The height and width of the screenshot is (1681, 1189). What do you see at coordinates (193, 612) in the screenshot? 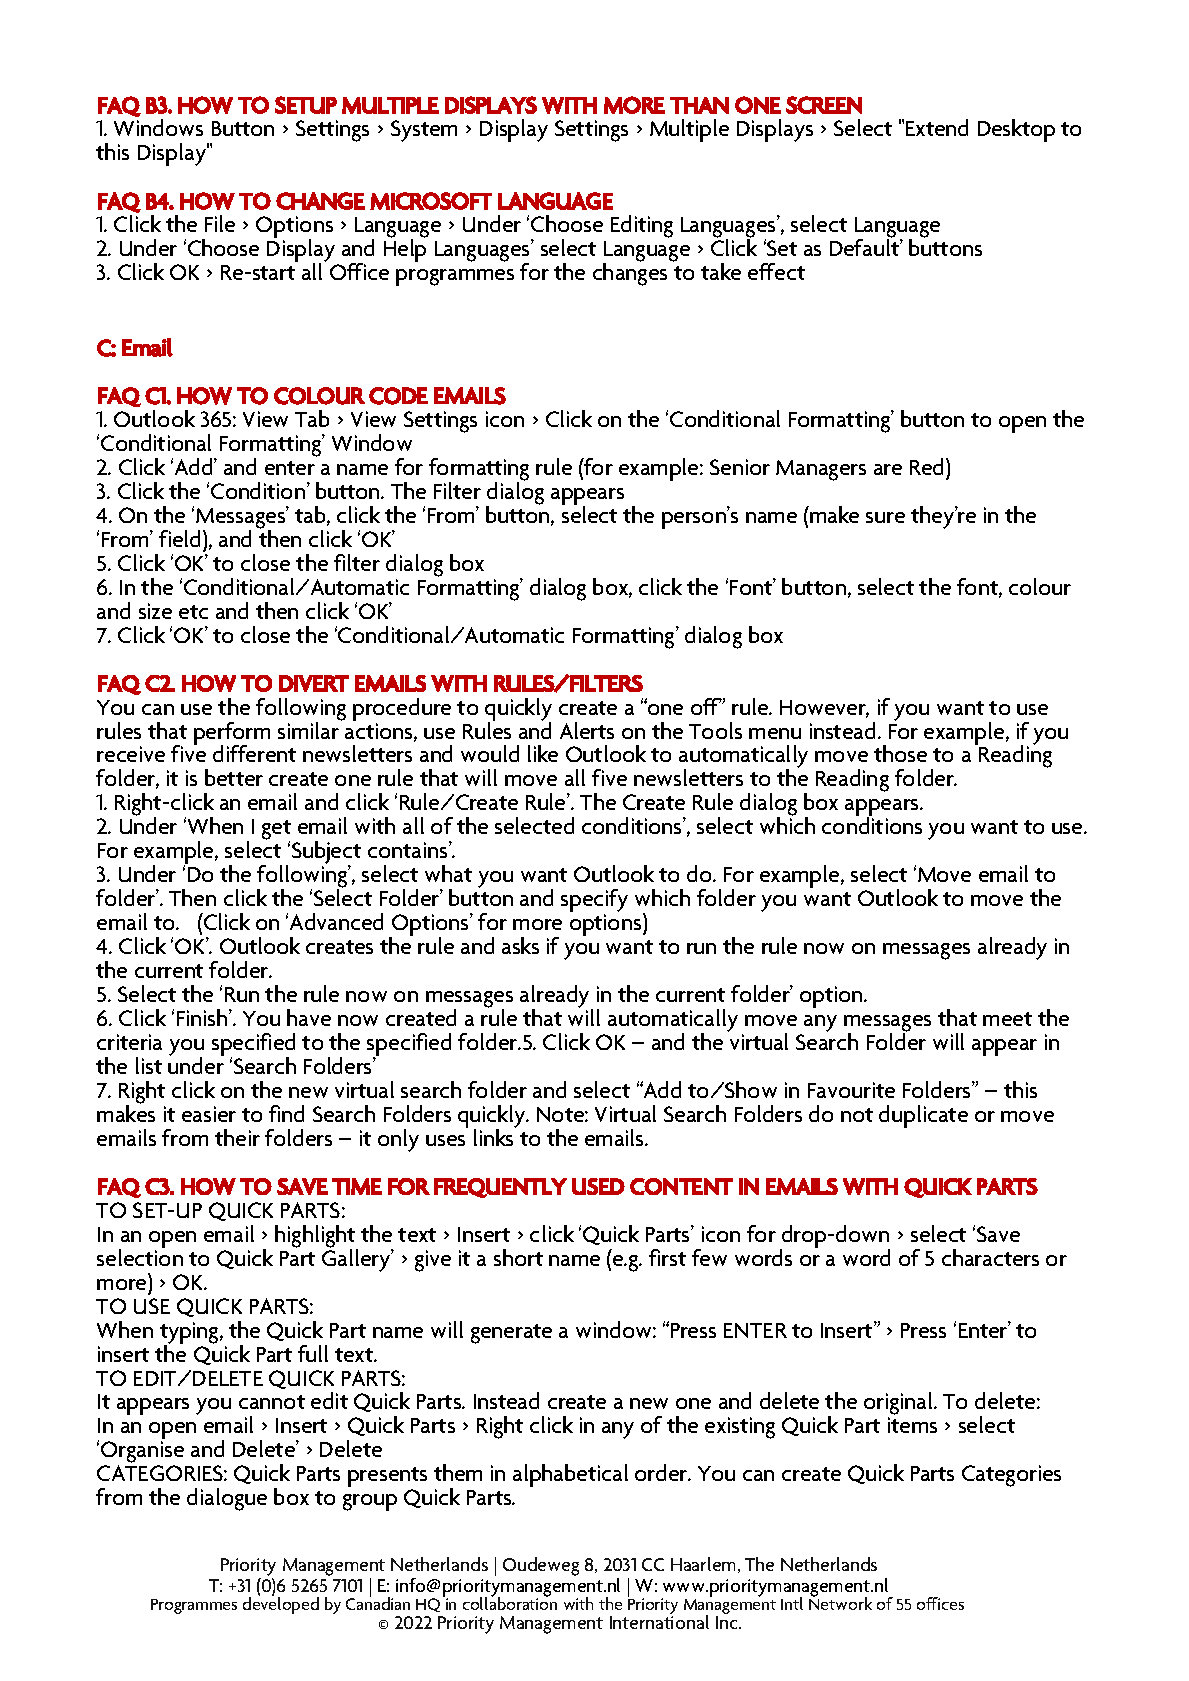
I see `etc` at bounding box center [193, 612].
